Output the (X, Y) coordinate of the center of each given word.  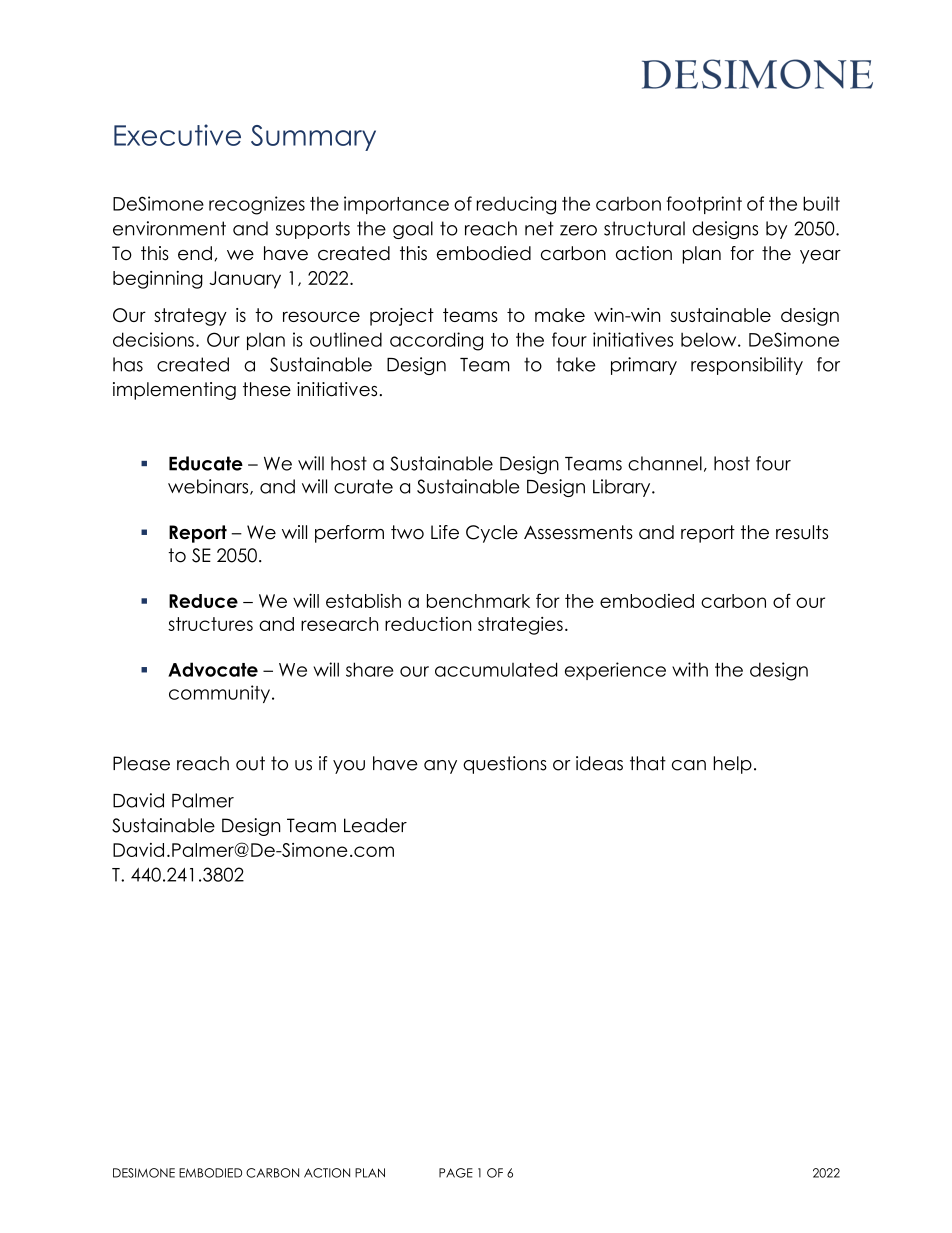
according (436, 341)
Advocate (213, 669)
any (440, 767)
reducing (516, 205)
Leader (375, 825)
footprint (704, 205)
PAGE (456, 1173)
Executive (177, 135)
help (732, 765)
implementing (174, 391)
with (690, 669)
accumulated (496, 669)
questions (505, 765)
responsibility (747, 366)
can (689, 765)
